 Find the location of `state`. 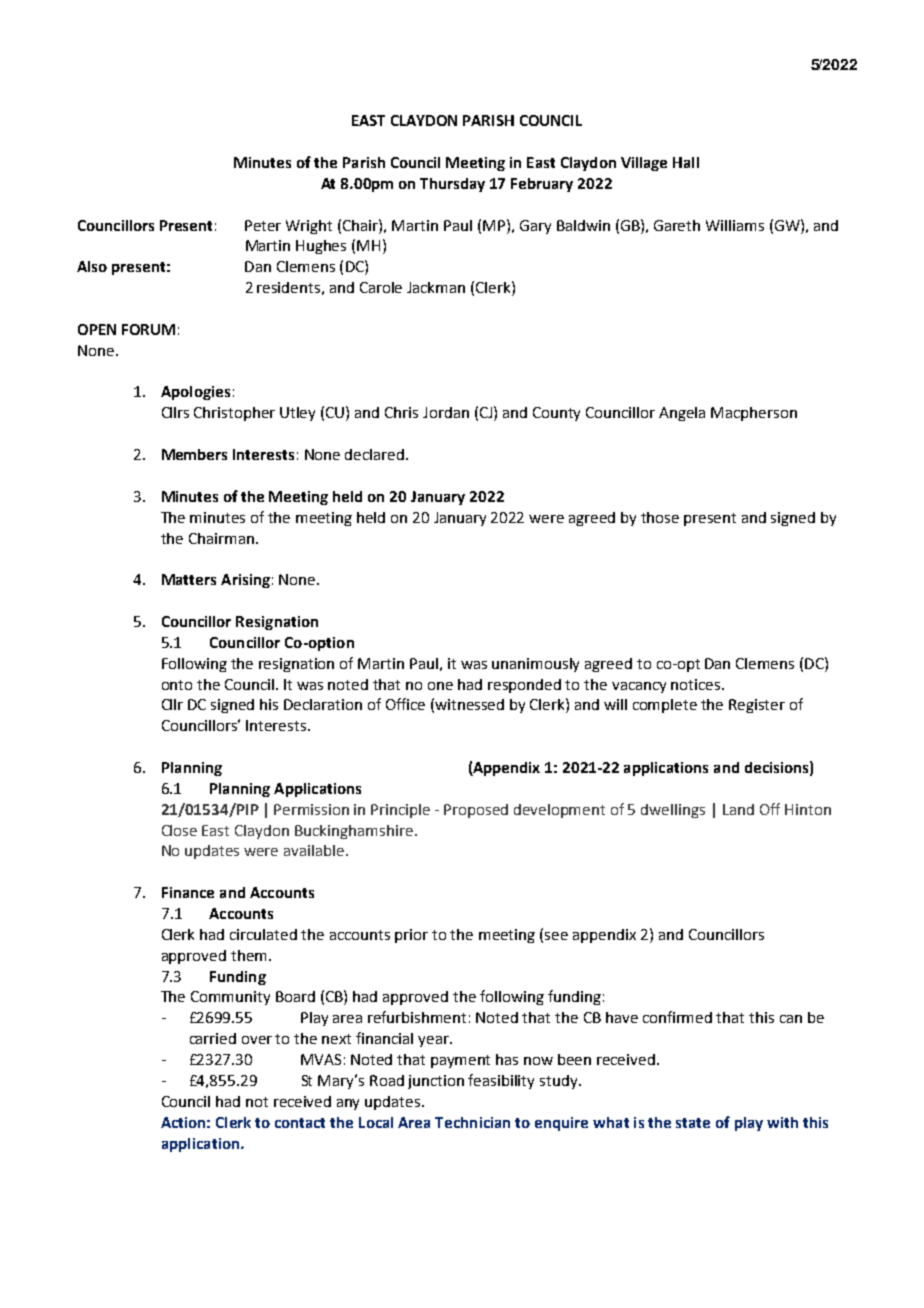

state is located at coordinates (693, 1123).
